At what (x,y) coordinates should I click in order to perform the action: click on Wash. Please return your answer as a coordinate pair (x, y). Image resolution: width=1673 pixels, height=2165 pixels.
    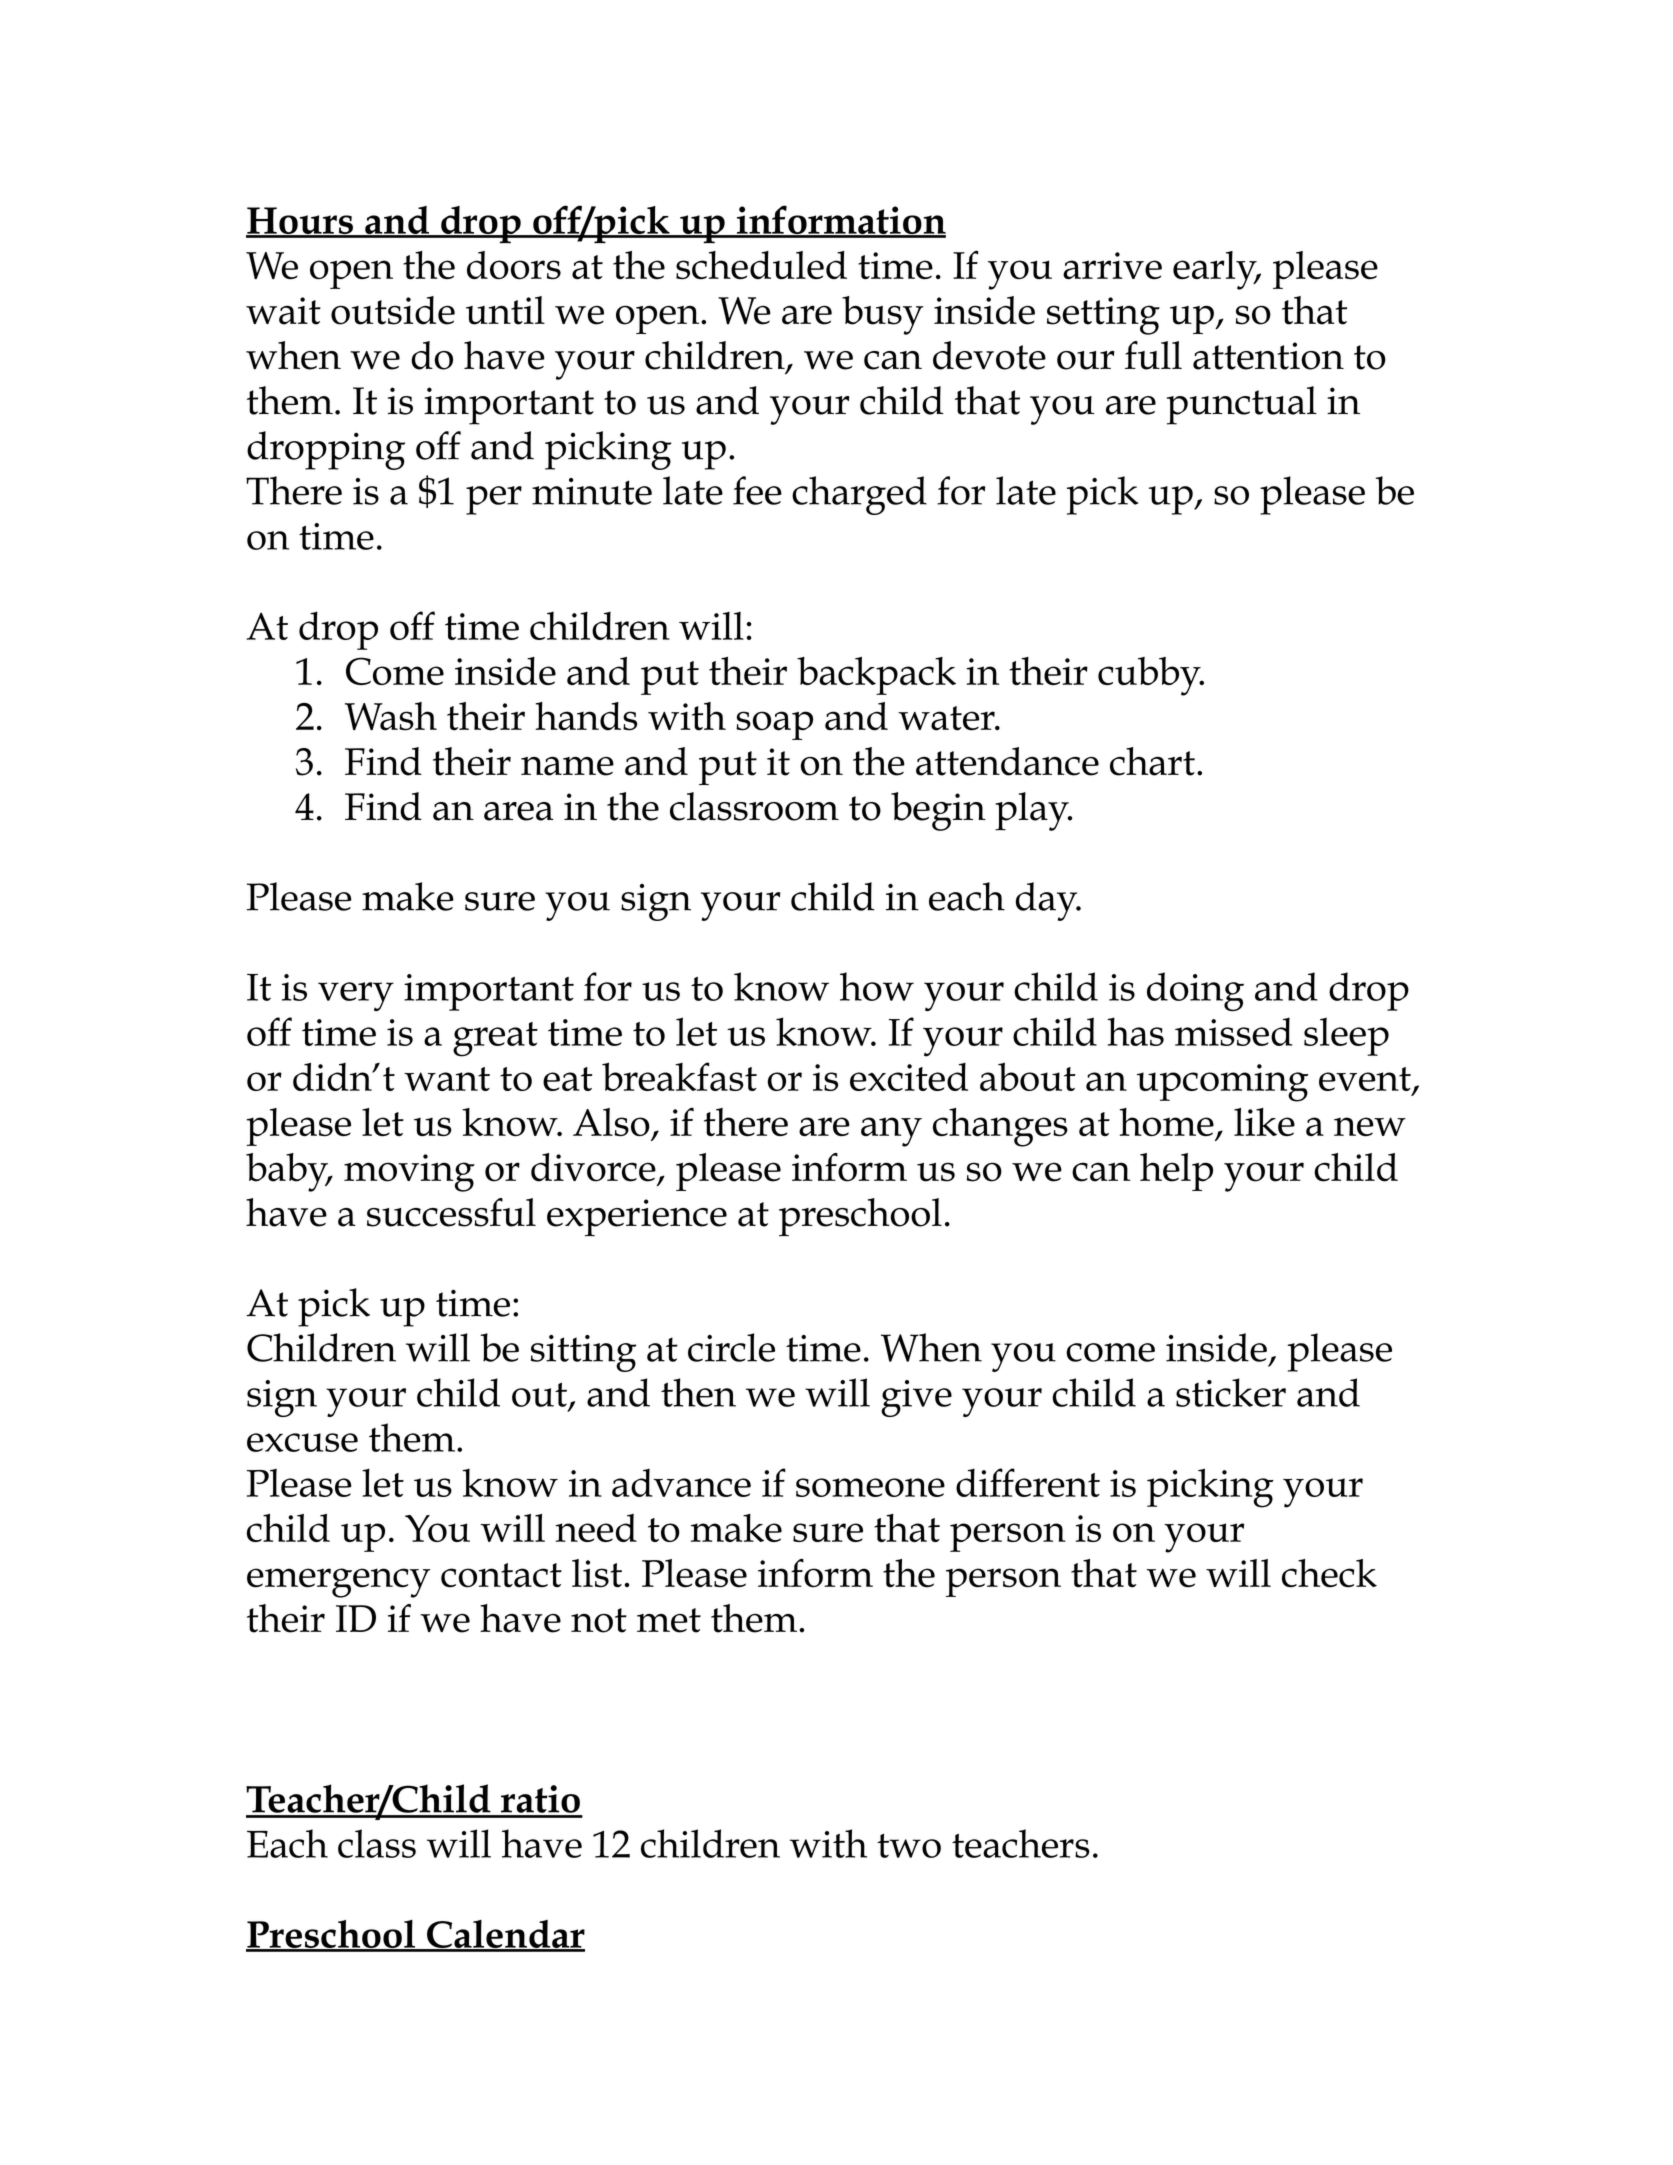
    Looking at the image, I should click on (391, 716).
